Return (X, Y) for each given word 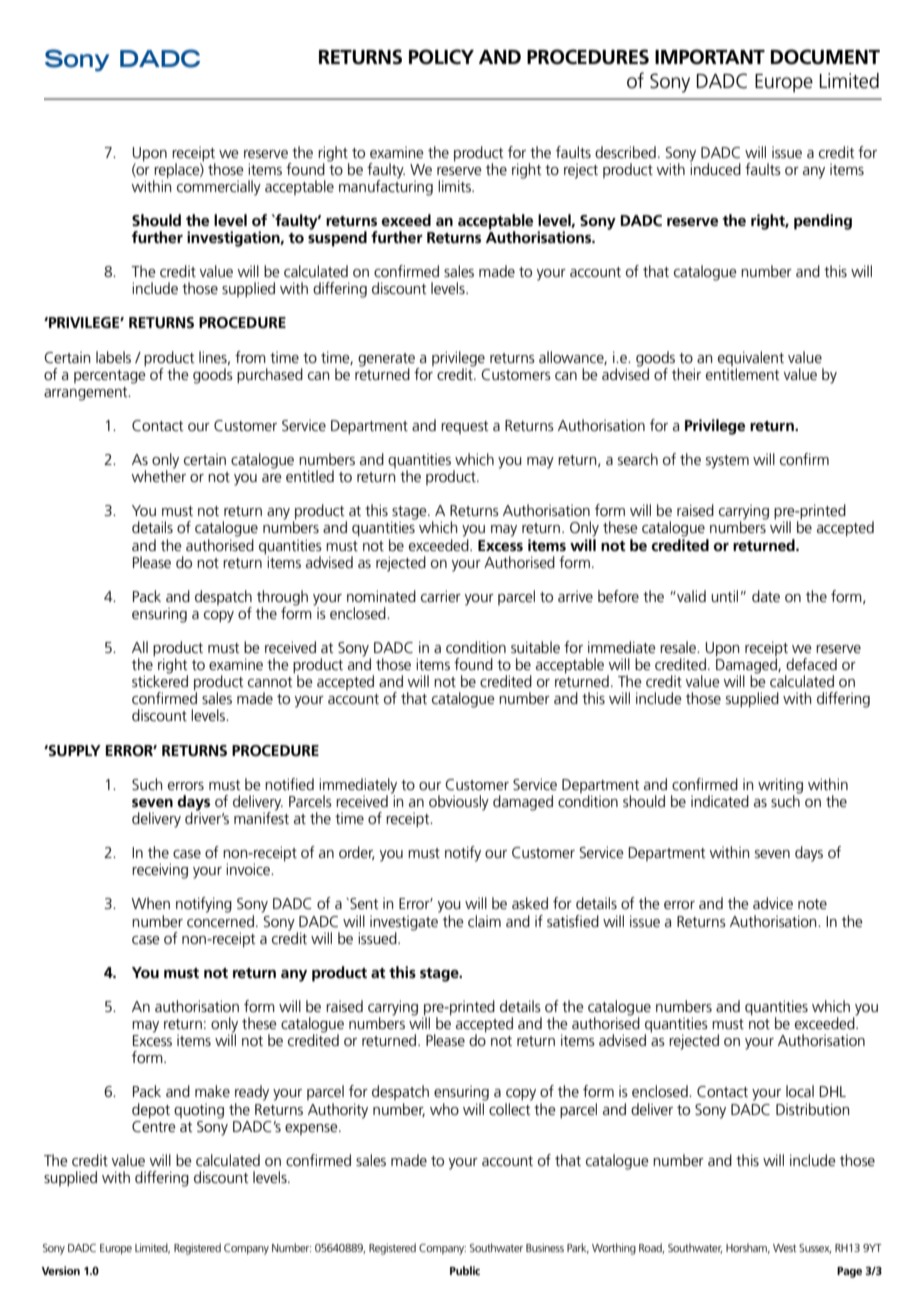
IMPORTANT (710, 57)
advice (773, 903)
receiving (160, 871)
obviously (459, 803)
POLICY (441, 57)
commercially (219, 188)
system (727, 462)
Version (61, 1270)
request (465, 427)
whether (159, 475)
